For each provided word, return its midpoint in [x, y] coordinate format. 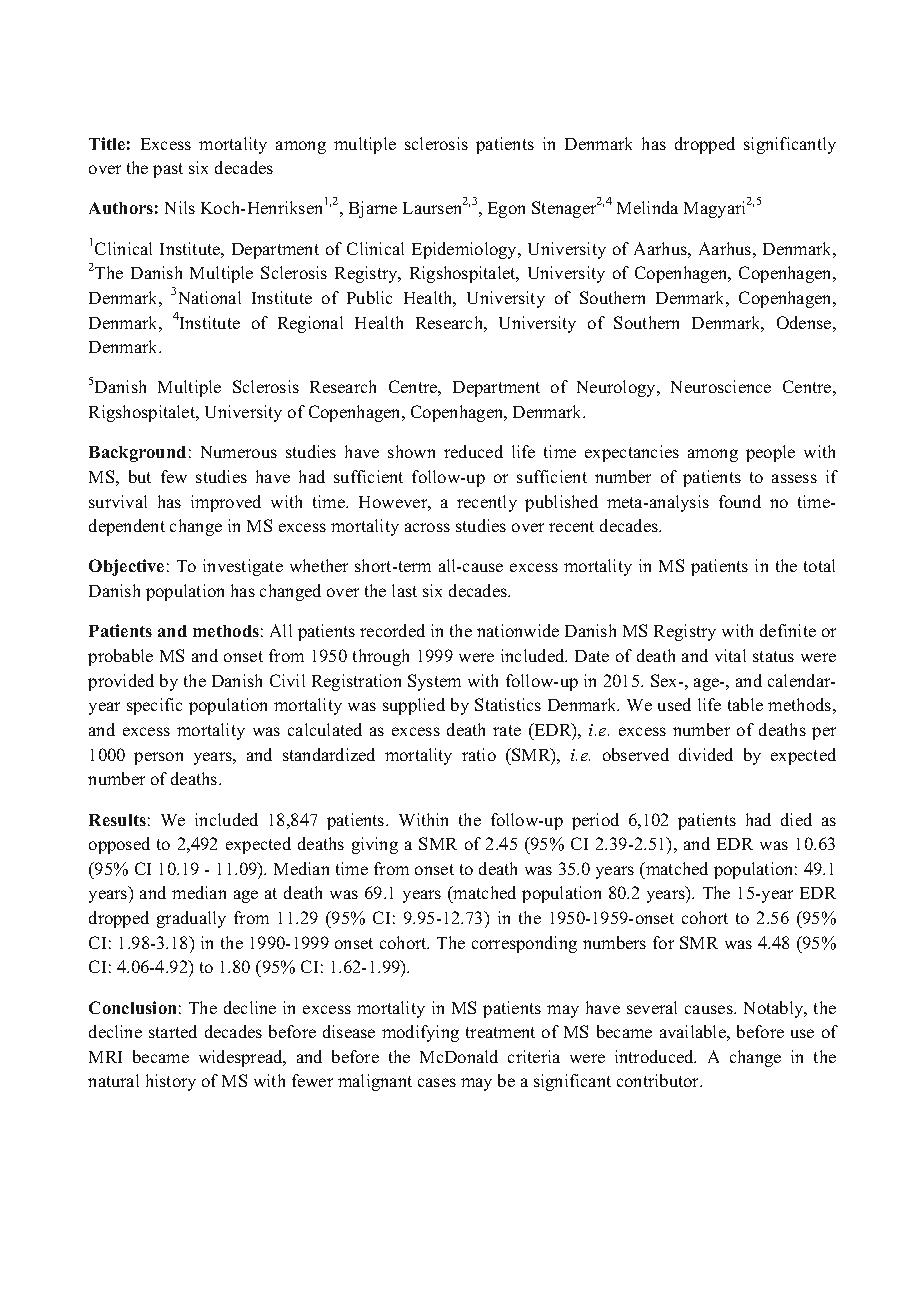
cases [437, 1082]
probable [120, 657]
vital [730, 655]
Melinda [647, 207]
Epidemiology [466, 250]
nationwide [518, 630]
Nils [180, 207]
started [173, 1031]
